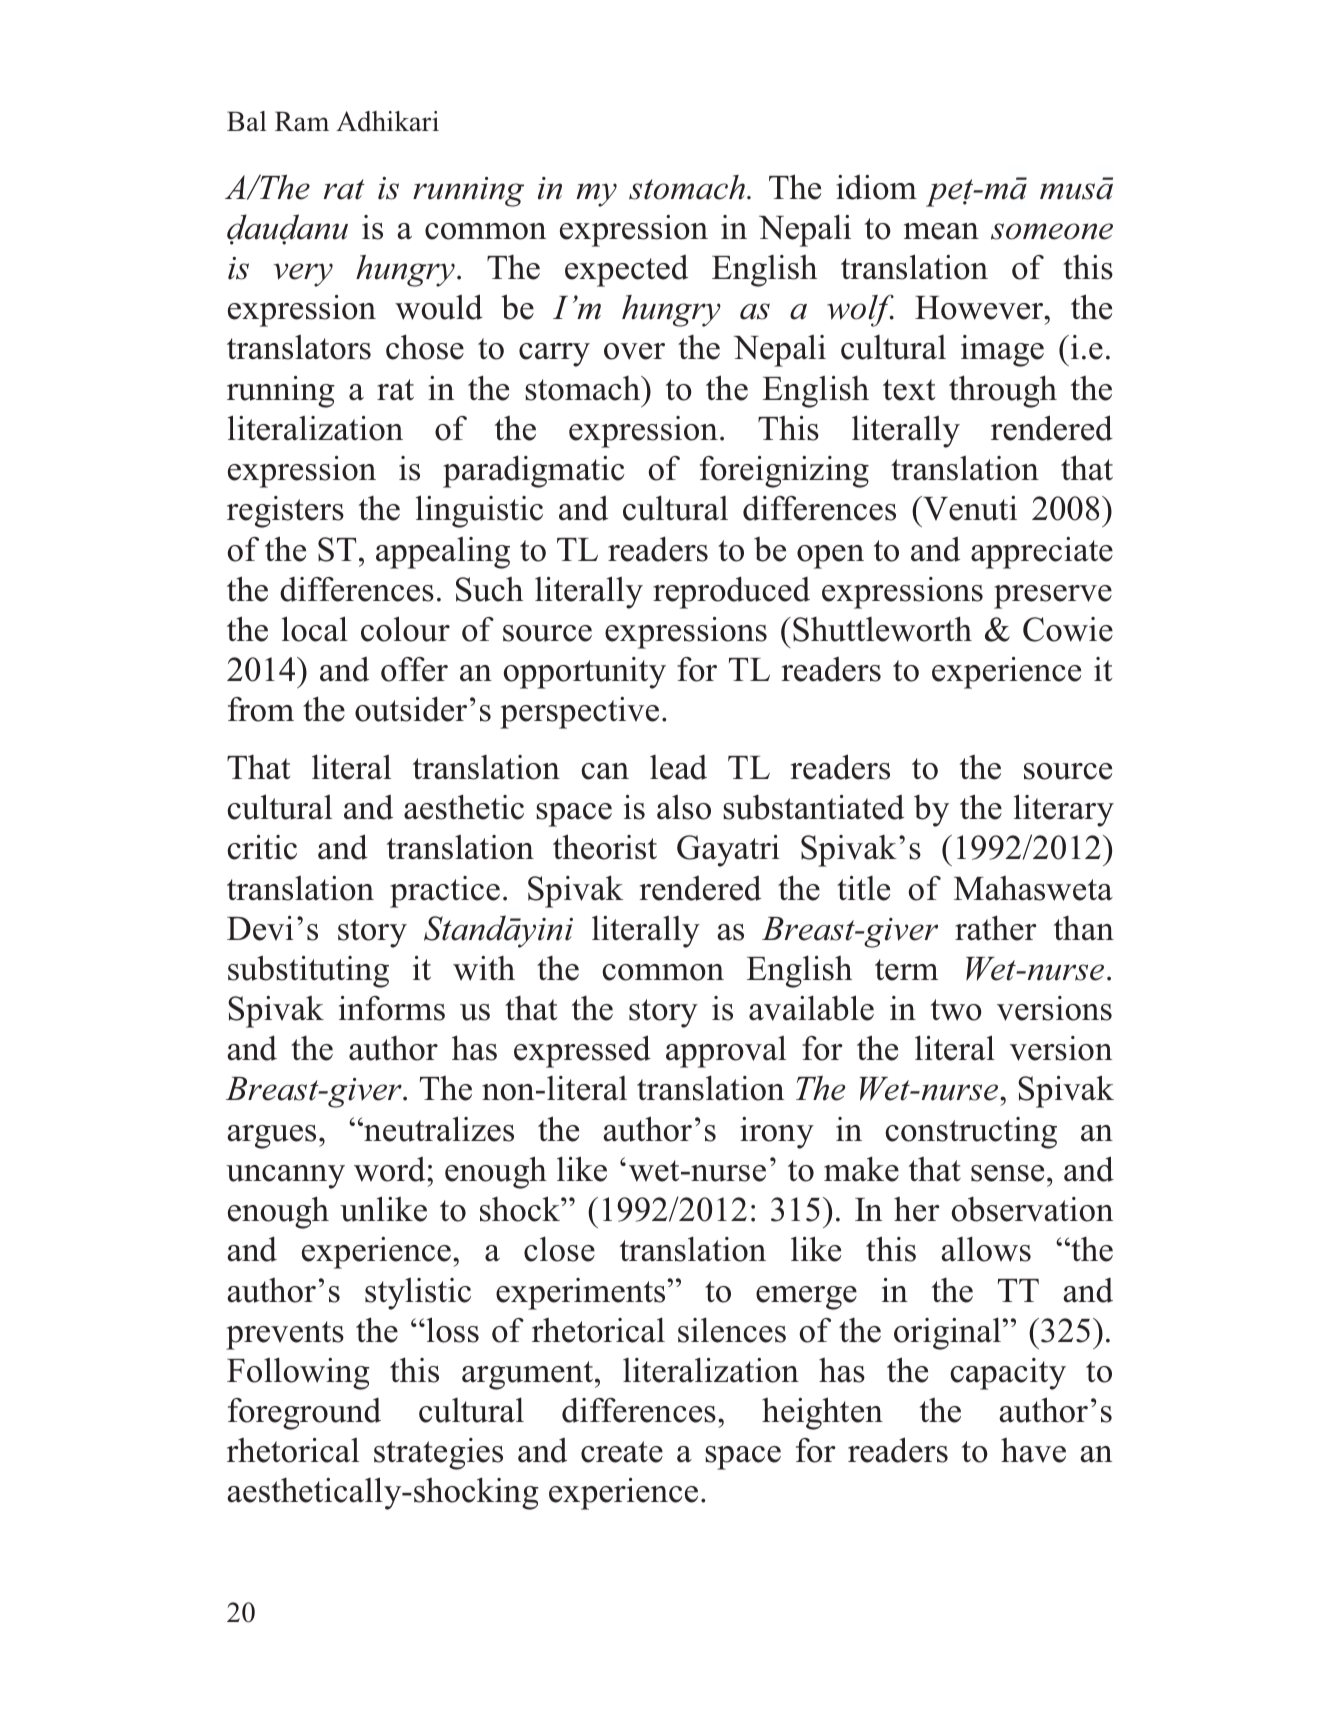 The image size is (1340, 1734). I want to click on create, so click(622, 1452).
